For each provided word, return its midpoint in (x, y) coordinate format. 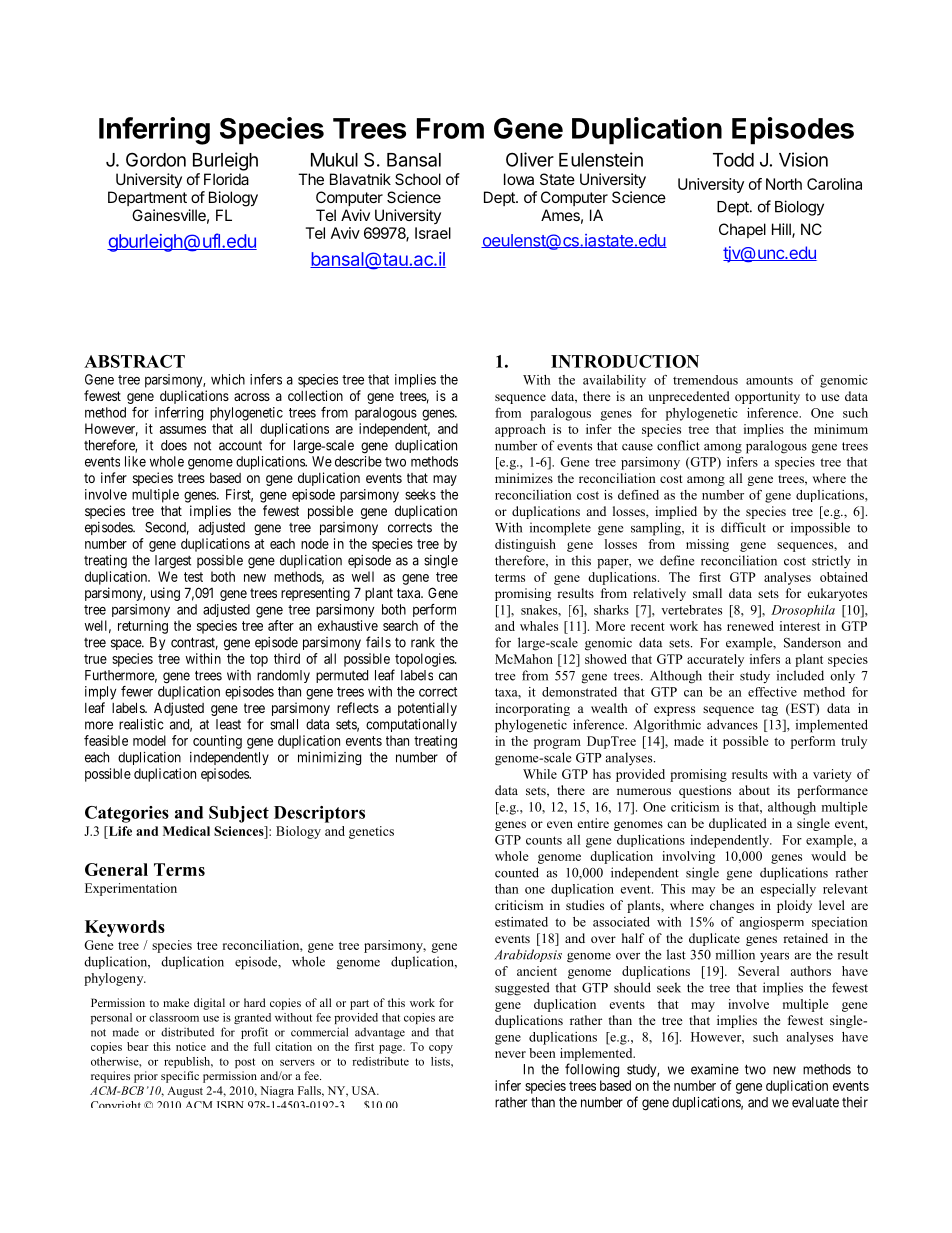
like (135, 461)
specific (180, 1077)
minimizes (524, 478)
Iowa (519, 179)
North (784, 184)
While (540, 774)
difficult (743, 527)
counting (217, 742)
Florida (226, 179)
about (754, 790)
